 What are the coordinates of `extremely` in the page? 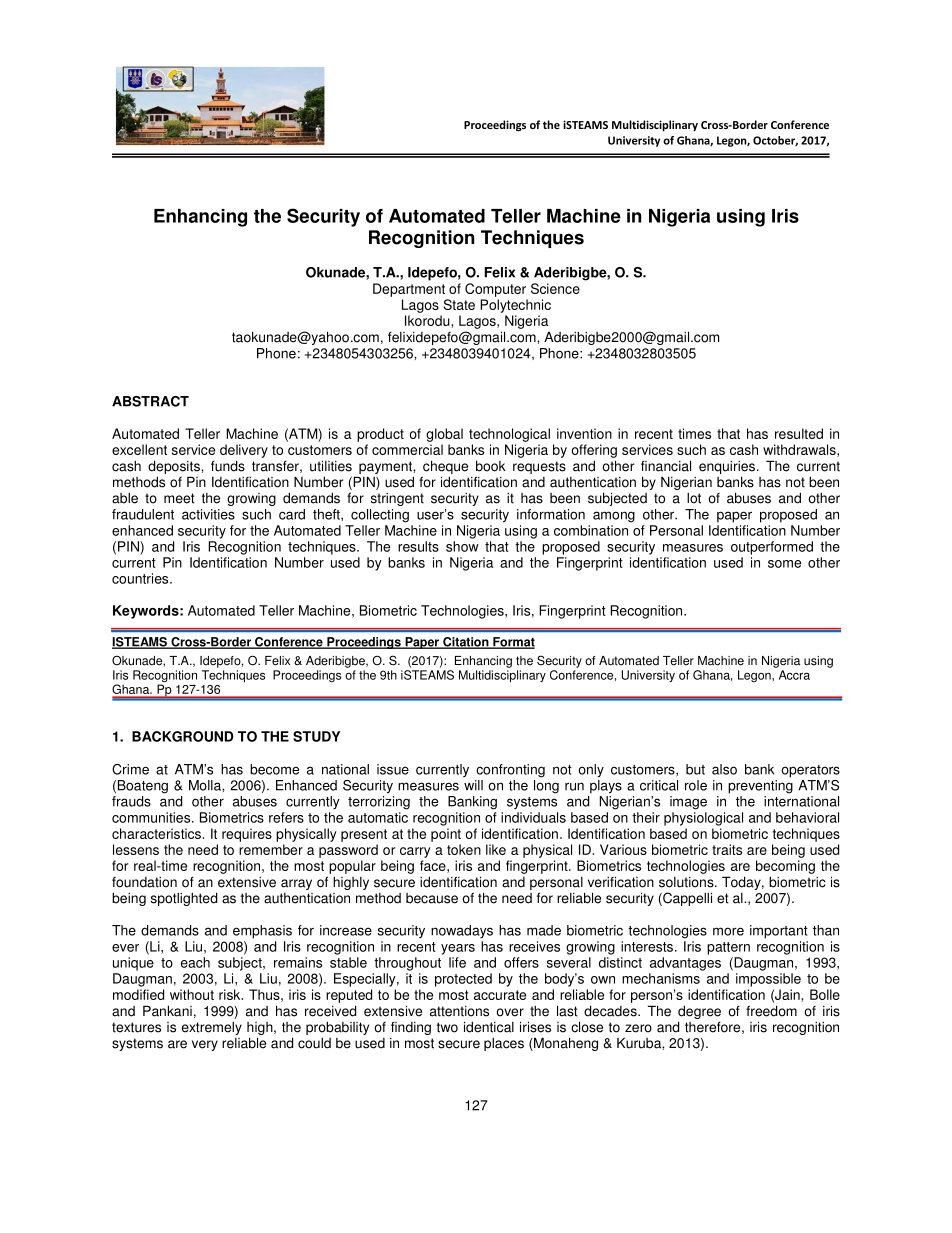 It's located at (212, 1028).
